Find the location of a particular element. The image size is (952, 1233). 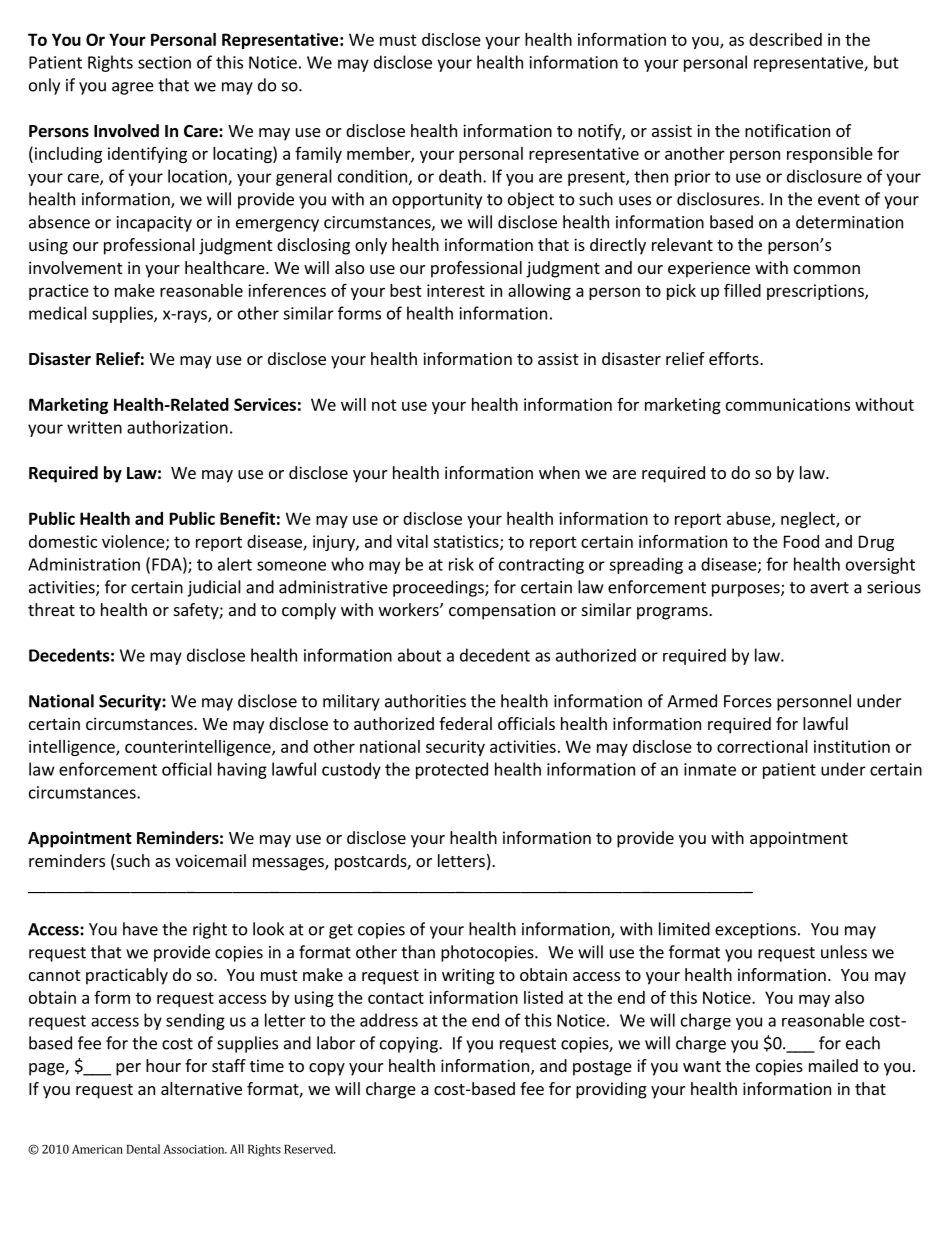

described is located at coordinates (785, 39).
